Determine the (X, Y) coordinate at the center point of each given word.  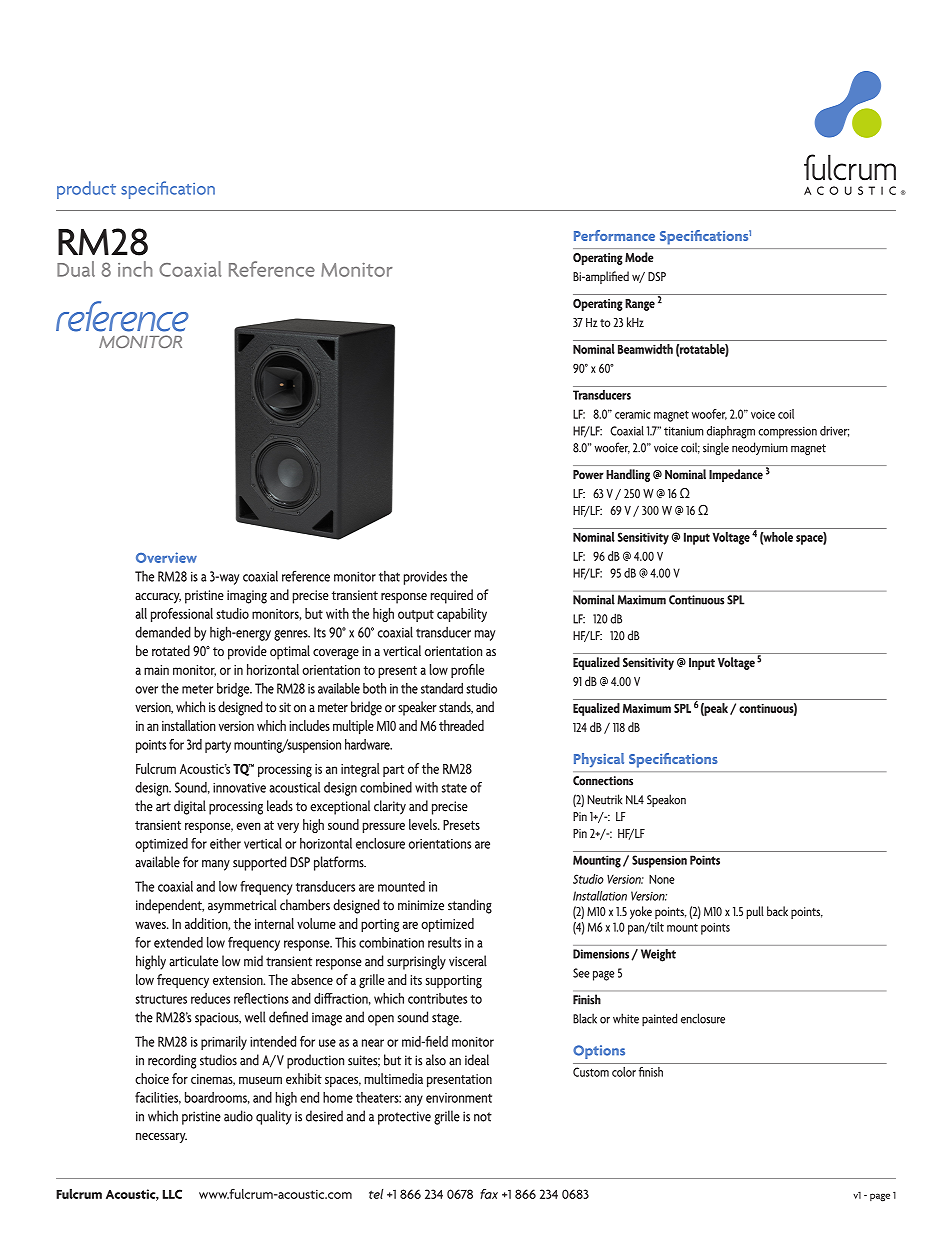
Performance (614, 235)
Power (588, 474)
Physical (599, 760)
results (444, 942)
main (156, 670)
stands (456, 707)
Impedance (736, 475)
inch (135, 269)
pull (755, 912)
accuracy (158, 598)
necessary (161, 1138)
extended (178, 942)
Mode (639, 257)
